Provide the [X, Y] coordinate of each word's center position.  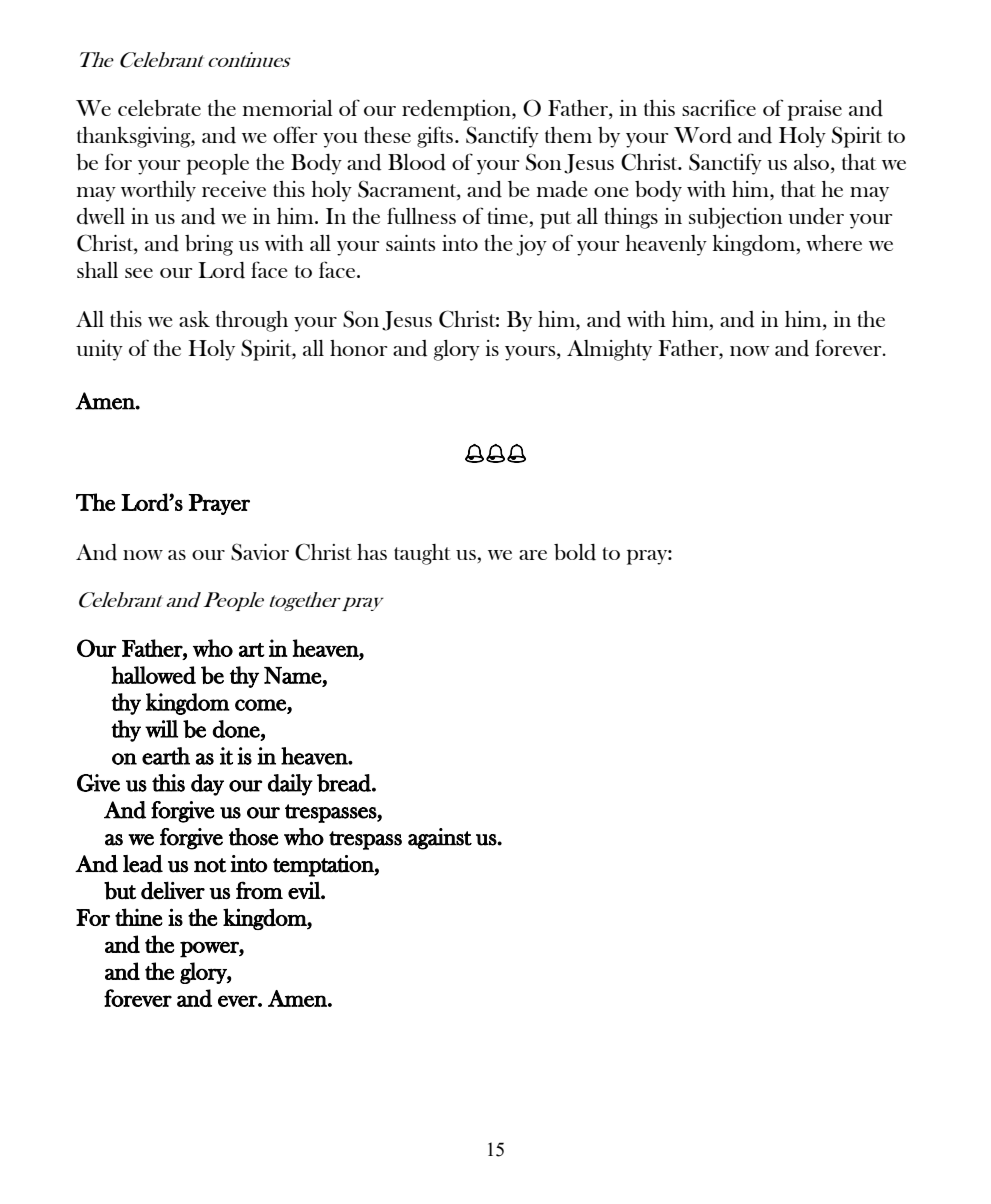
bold [575, 552]
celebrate [159, 108]
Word [703, 135]
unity [99, 350]
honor [358, 348]
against [440, 839]
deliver [173, 890]
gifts [435, 137]
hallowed [154, 675]
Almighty [609, 350]
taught [422, 554]
